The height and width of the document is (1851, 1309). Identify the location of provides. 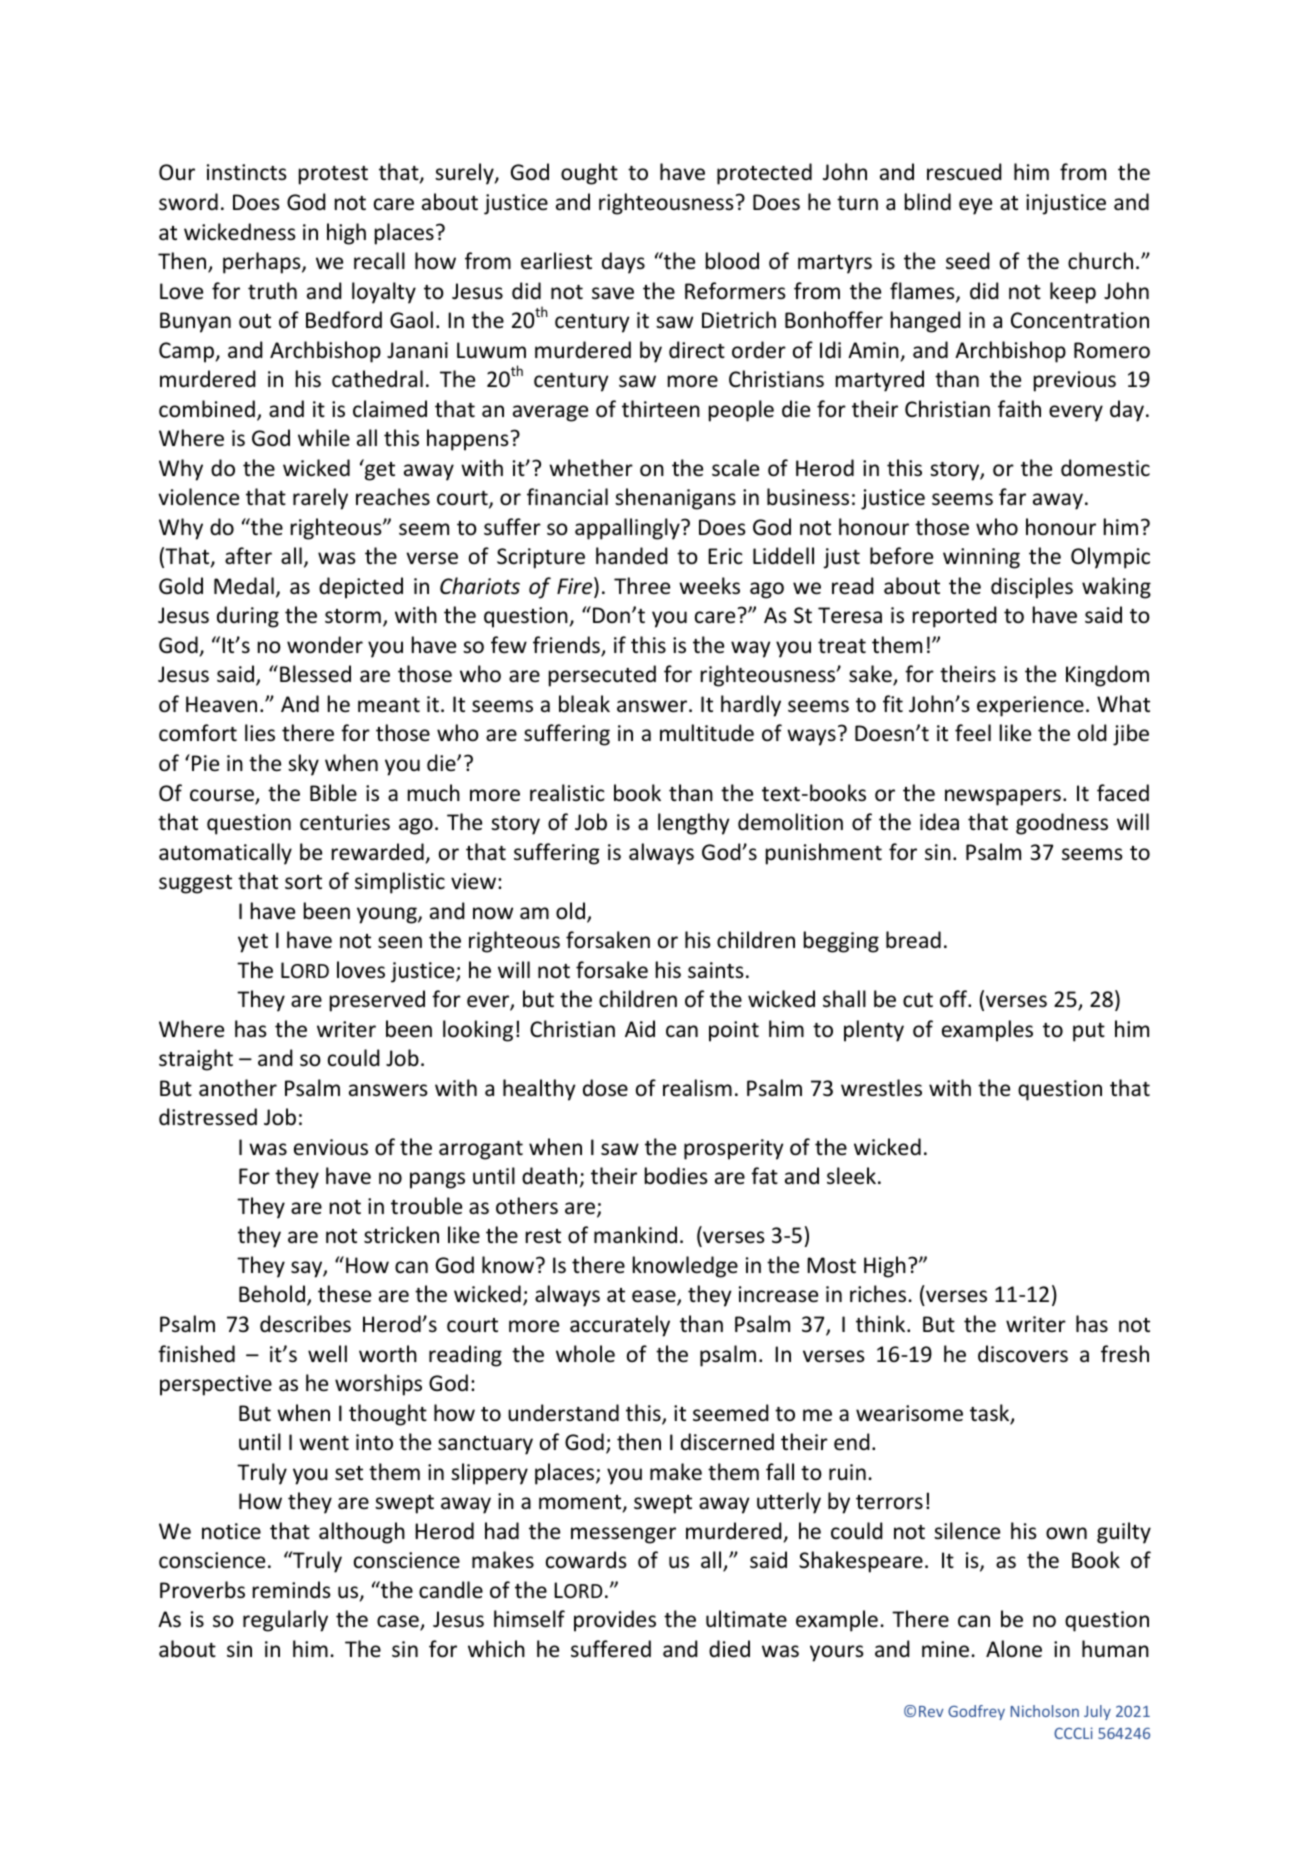
(615, 1621).
